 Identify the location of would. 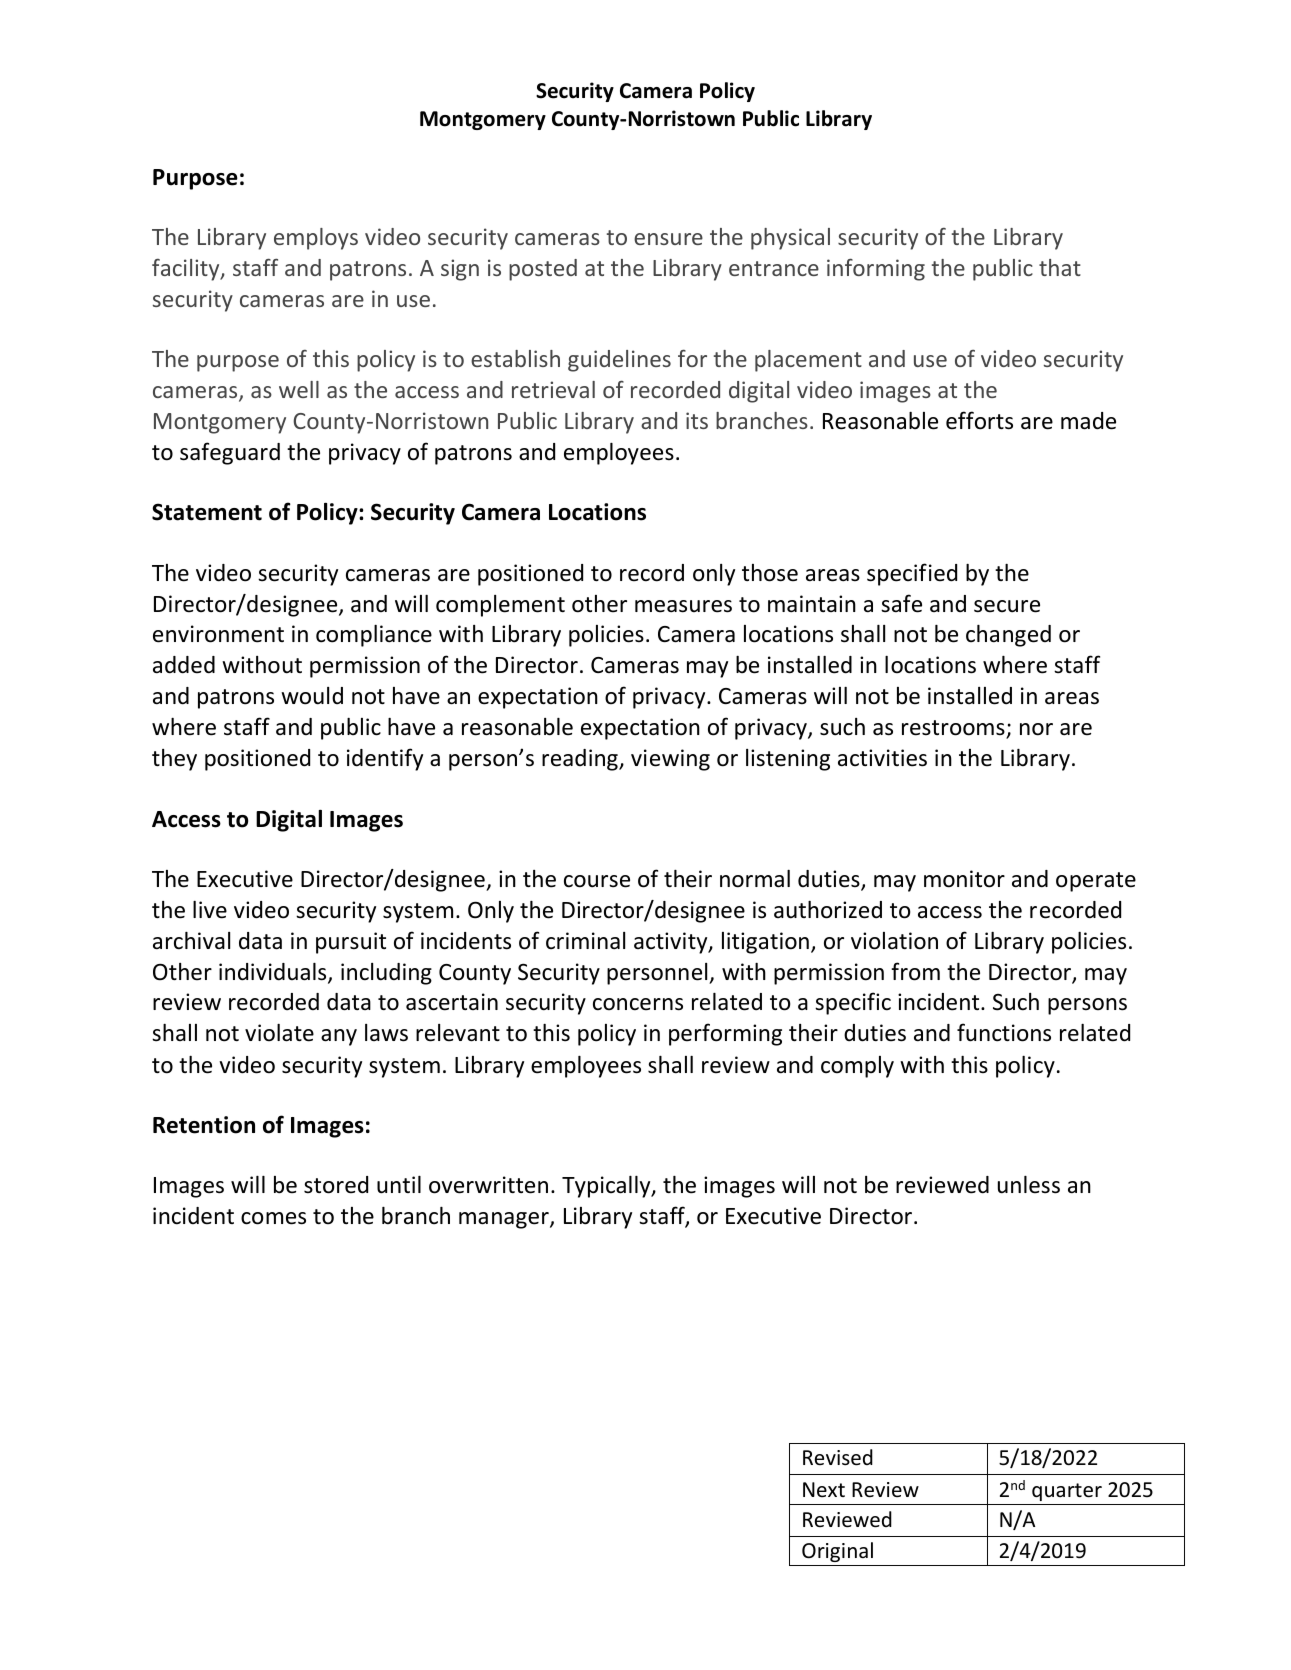
(312, 696).
